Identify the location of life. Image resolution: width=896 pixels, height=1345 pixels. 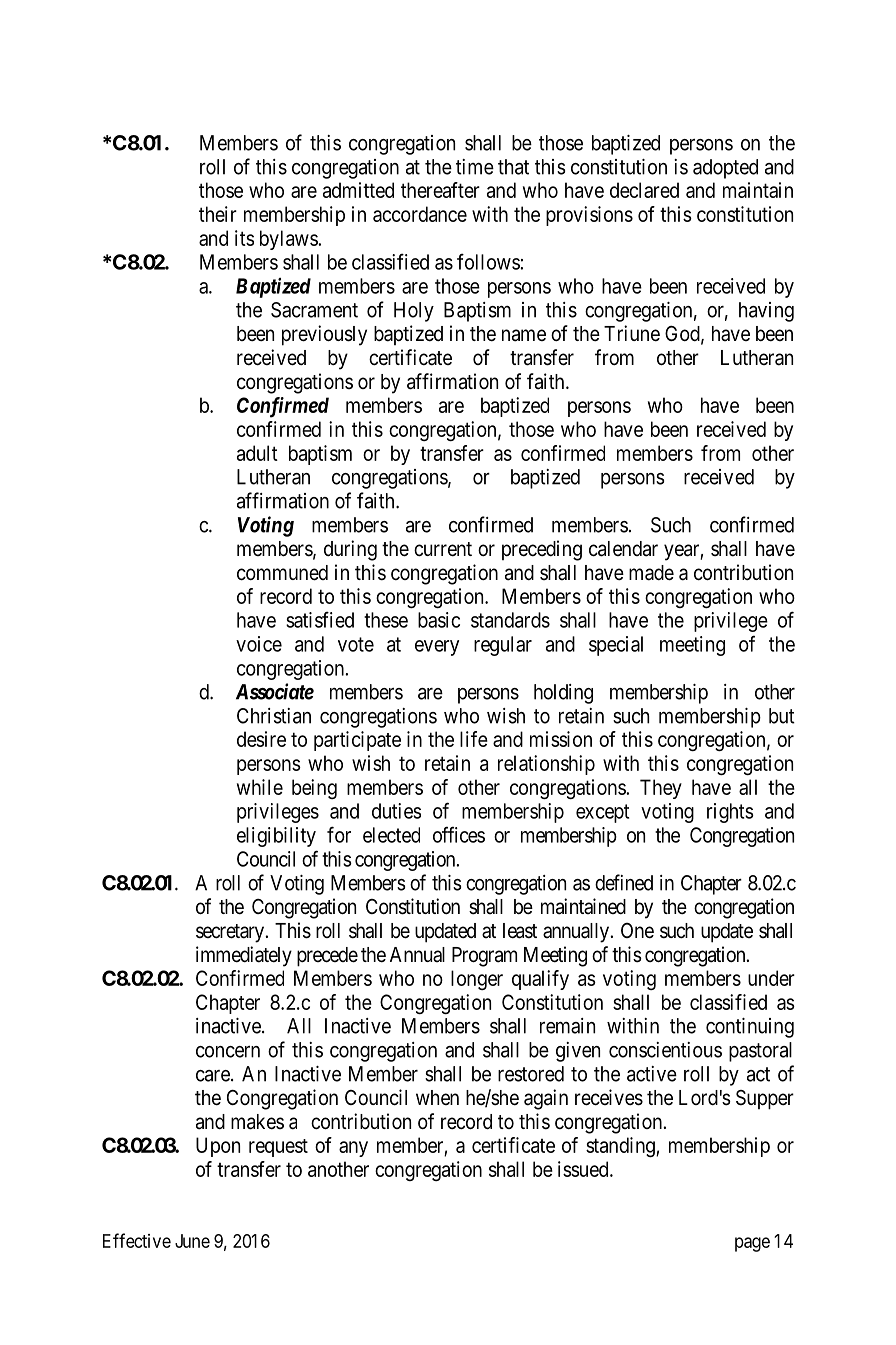
(474, 739).
